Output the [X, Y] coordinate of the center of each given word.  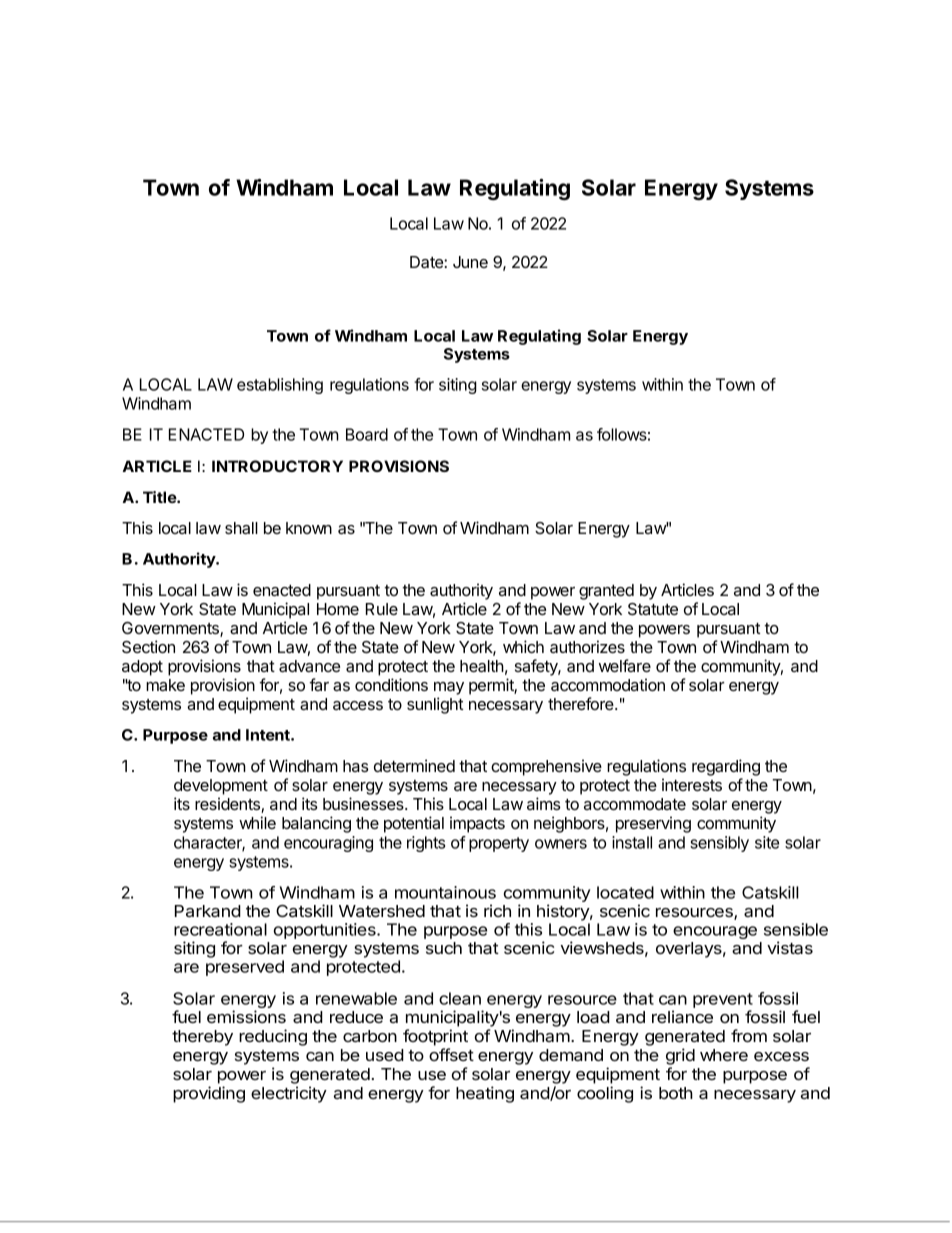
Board [367, 434]
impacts [477, 824]
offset [451, 1054]
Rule [382, 609]
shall [241, 528]
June [470, 262]
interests [692, 784]
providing [209, 1094]
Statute [653, 609]
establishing [280, 386]
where [724, 1055]
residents [228, 805]
